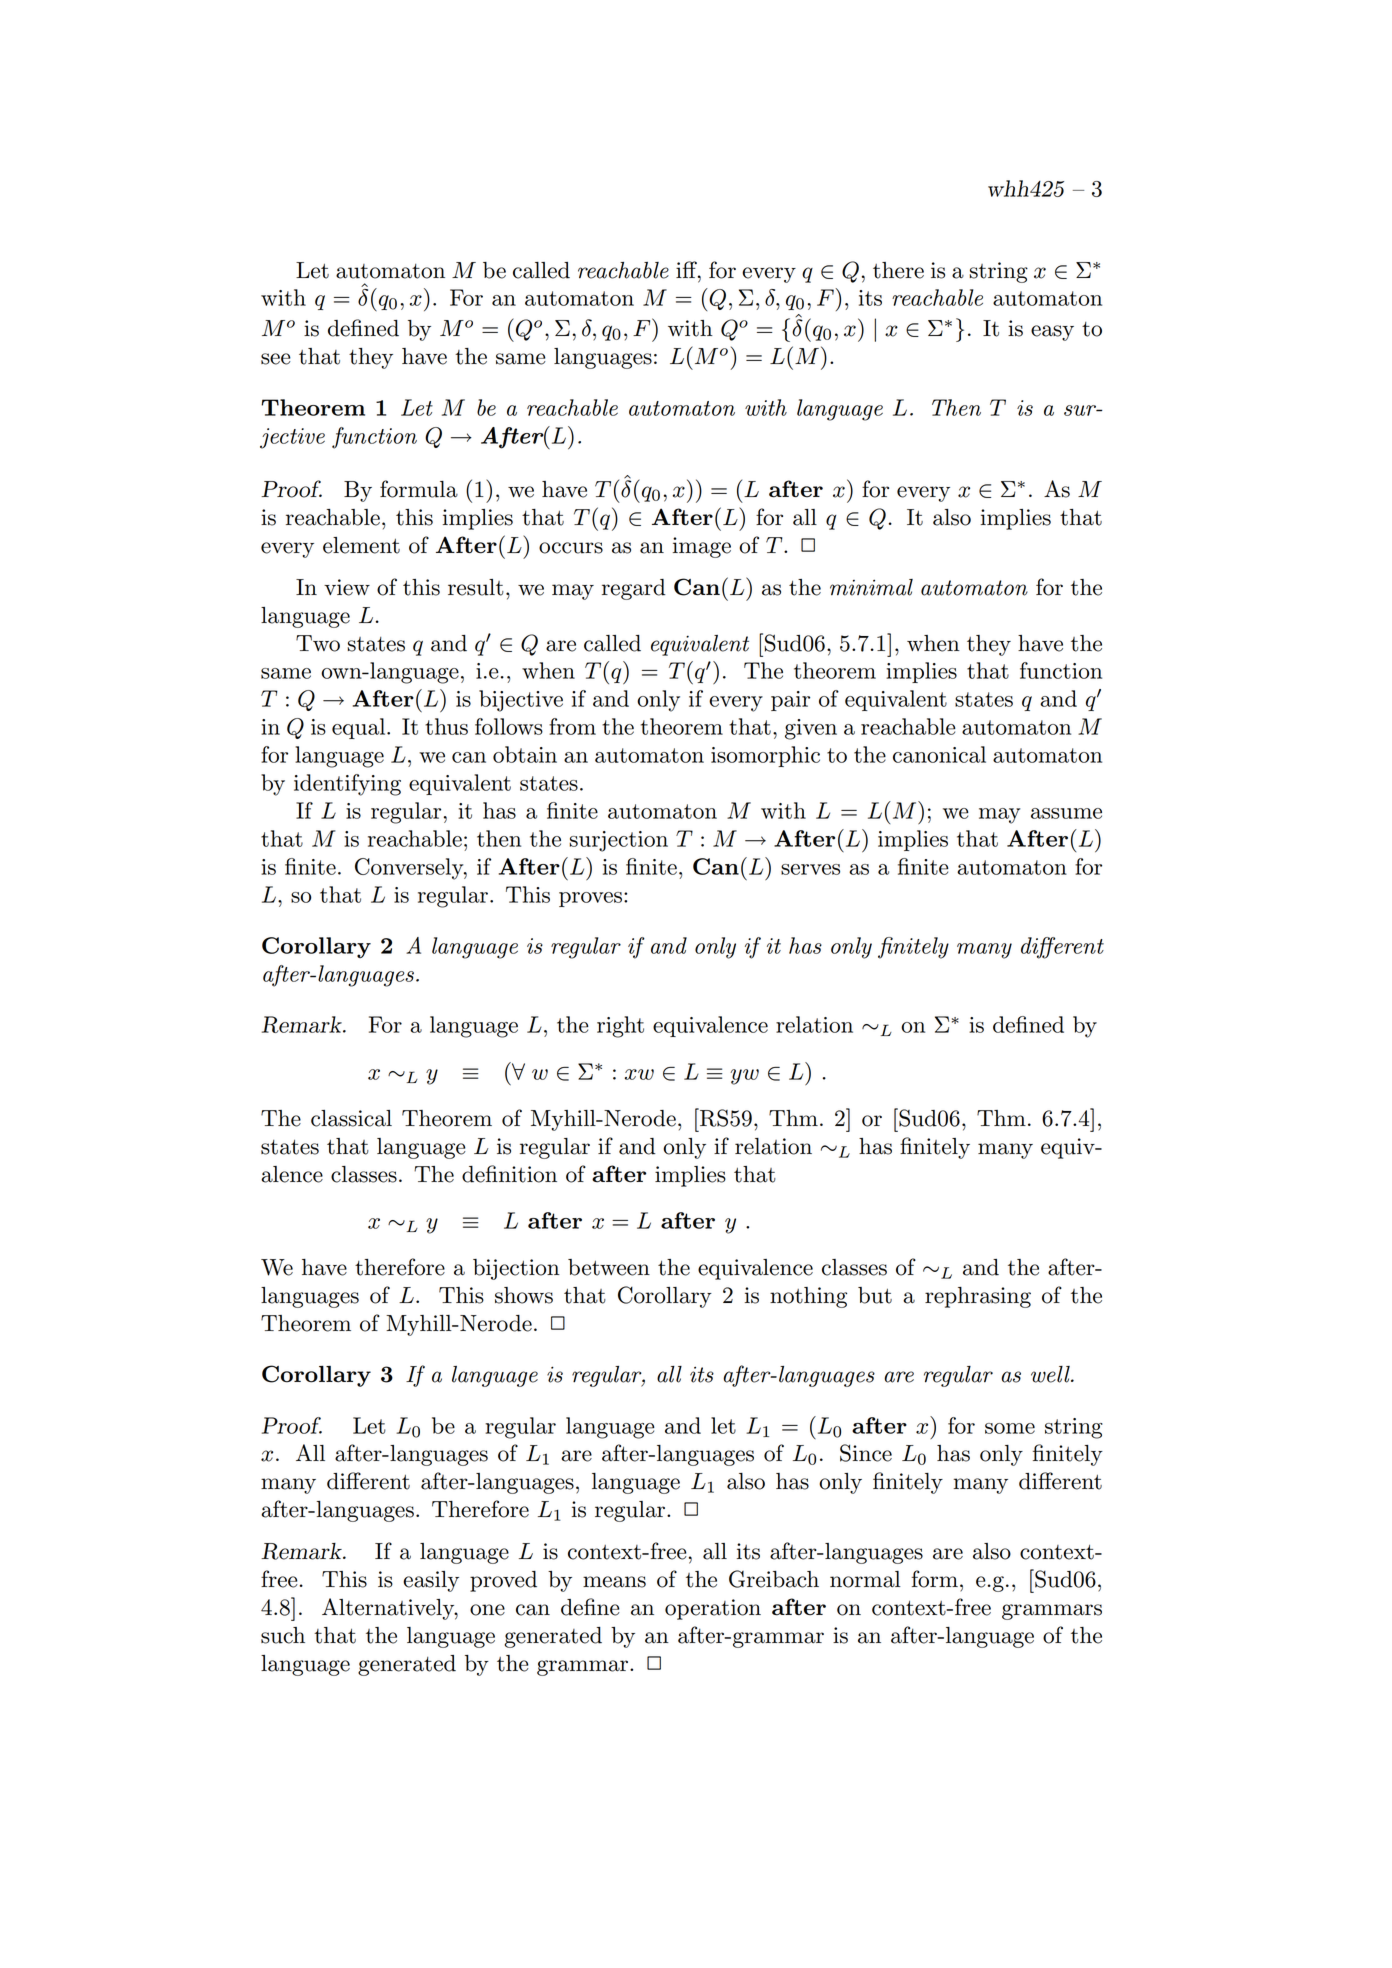  I want to click on see, so click(276, 359).
